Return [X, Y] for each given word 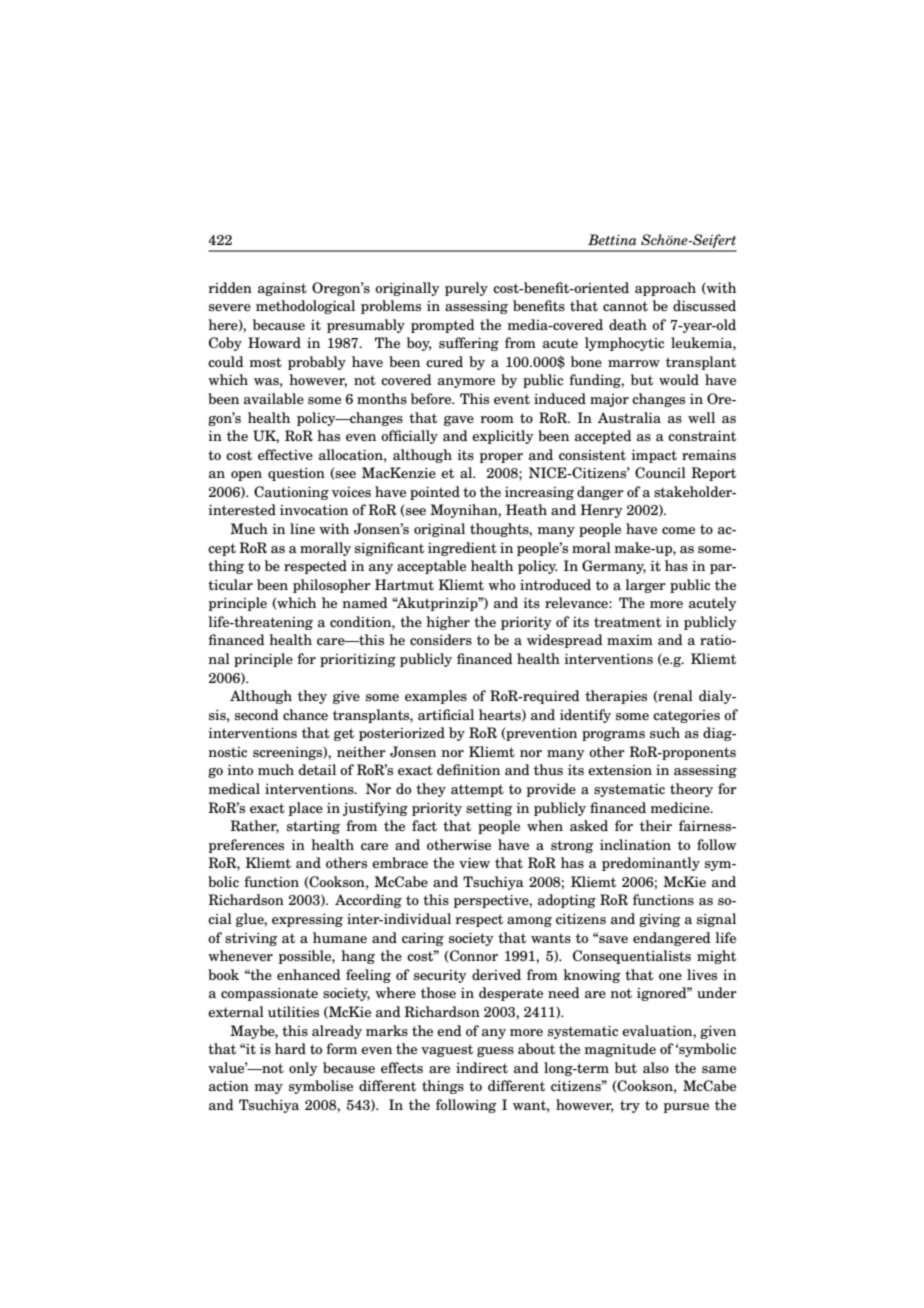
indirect [482, 1068]
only [303, 1069]
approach [665, 289]
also [656, 1067]
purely [466, 289]
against [282, 289]
